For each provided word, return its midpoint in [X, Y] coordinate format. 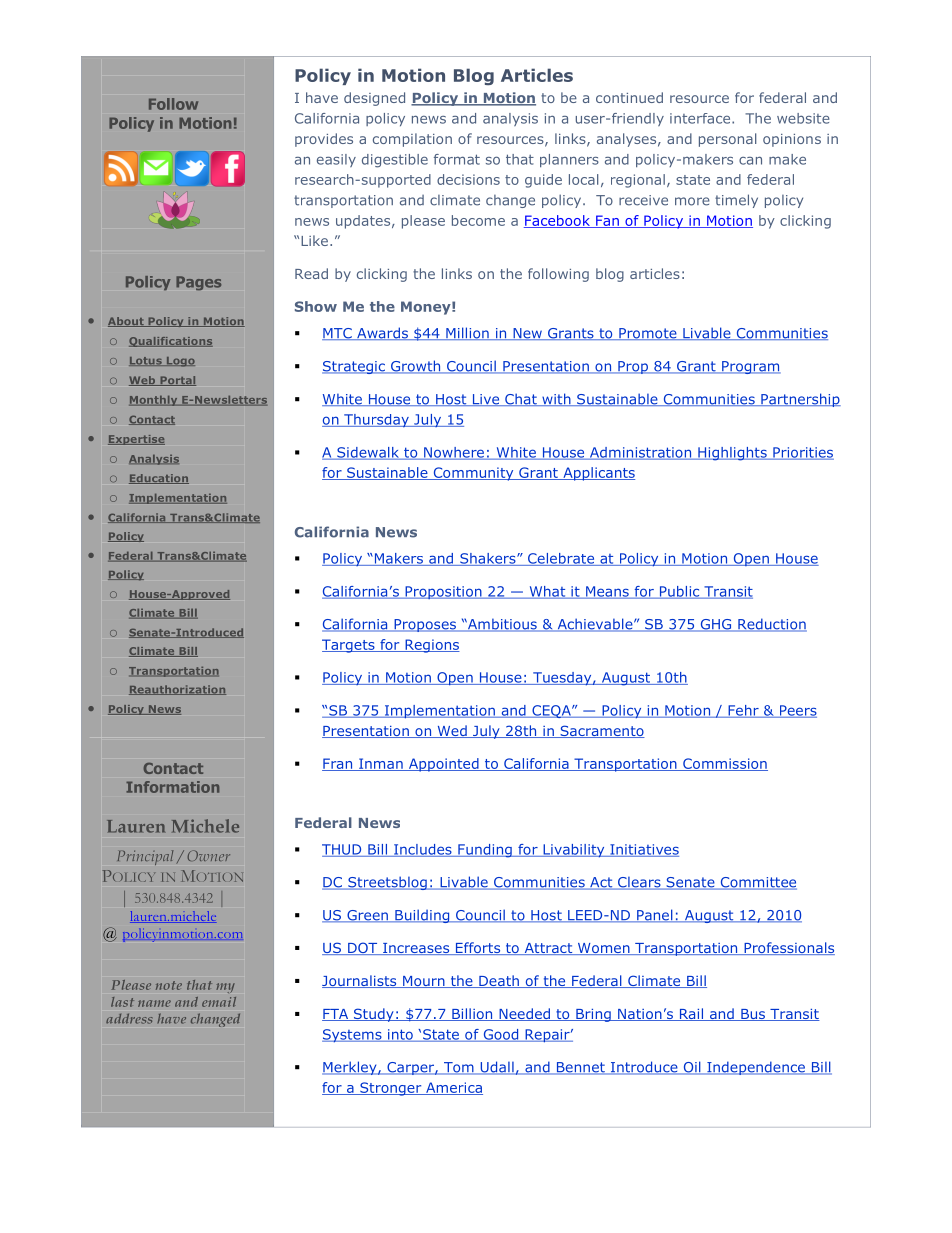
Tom [458, 1068]
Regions [431, 646]
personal [727, 140]
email [219, 1002]
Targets [349, 646]
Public [679, 592]
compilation [412, 140]
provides [324, 140]
